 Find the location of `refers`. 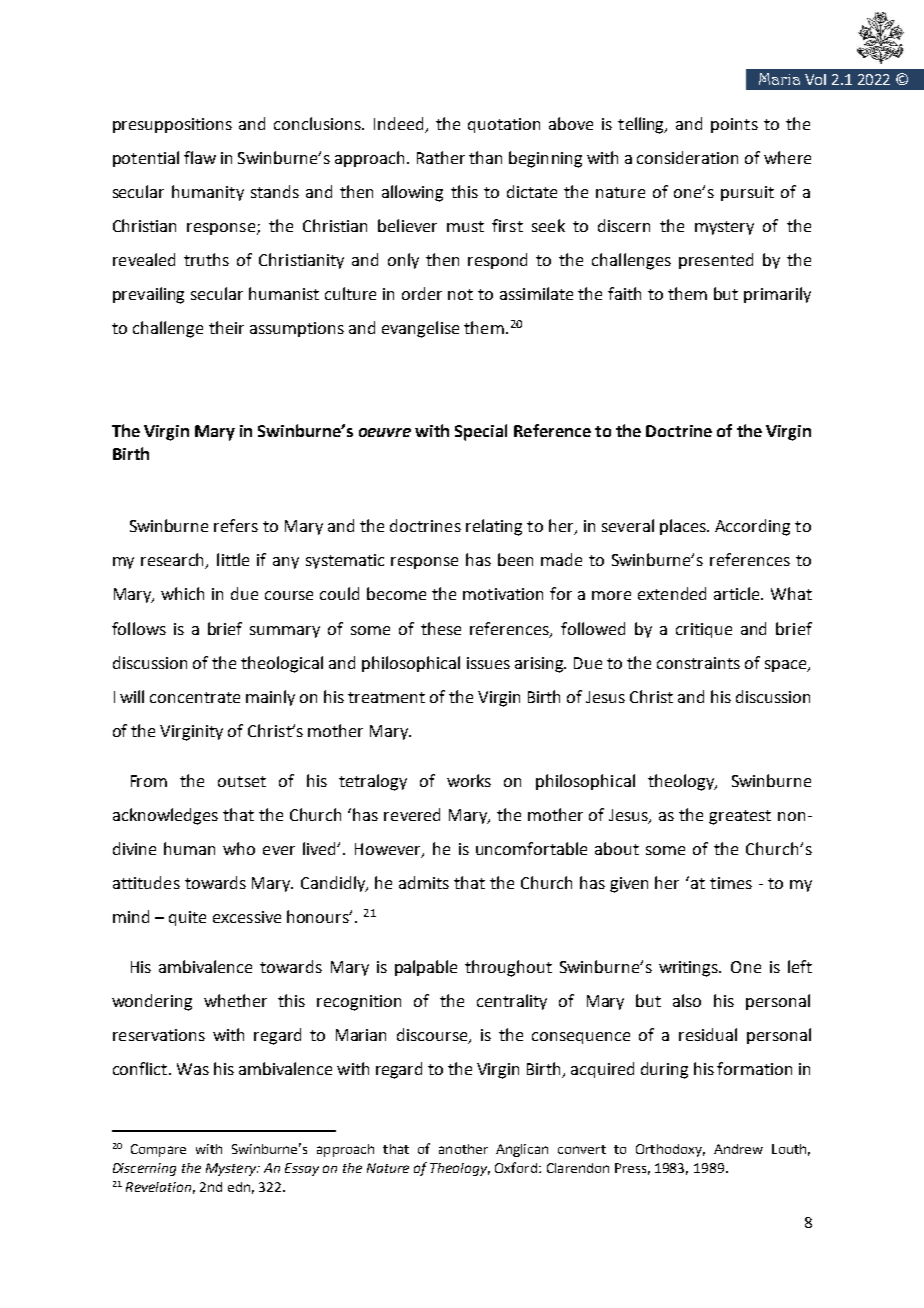

refers is located at coordinates (236, 525).
